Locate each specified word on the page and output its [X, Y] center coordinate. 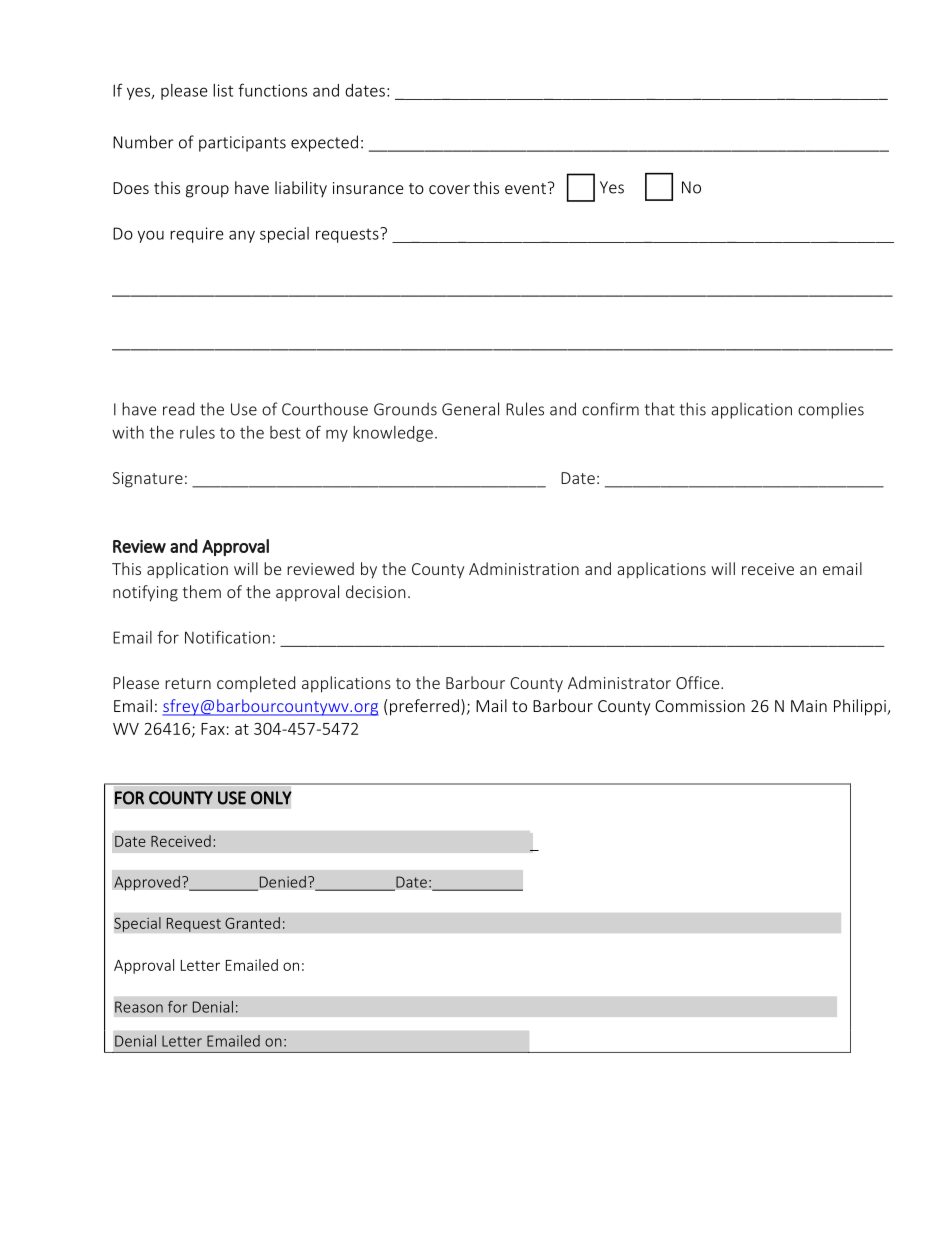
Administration [524, 568]
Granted [252, 923]
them [201, 591]
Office [699, 682]
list [223, 90]
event [525, 188]
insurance [368, 188]
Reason [139, 1007]
